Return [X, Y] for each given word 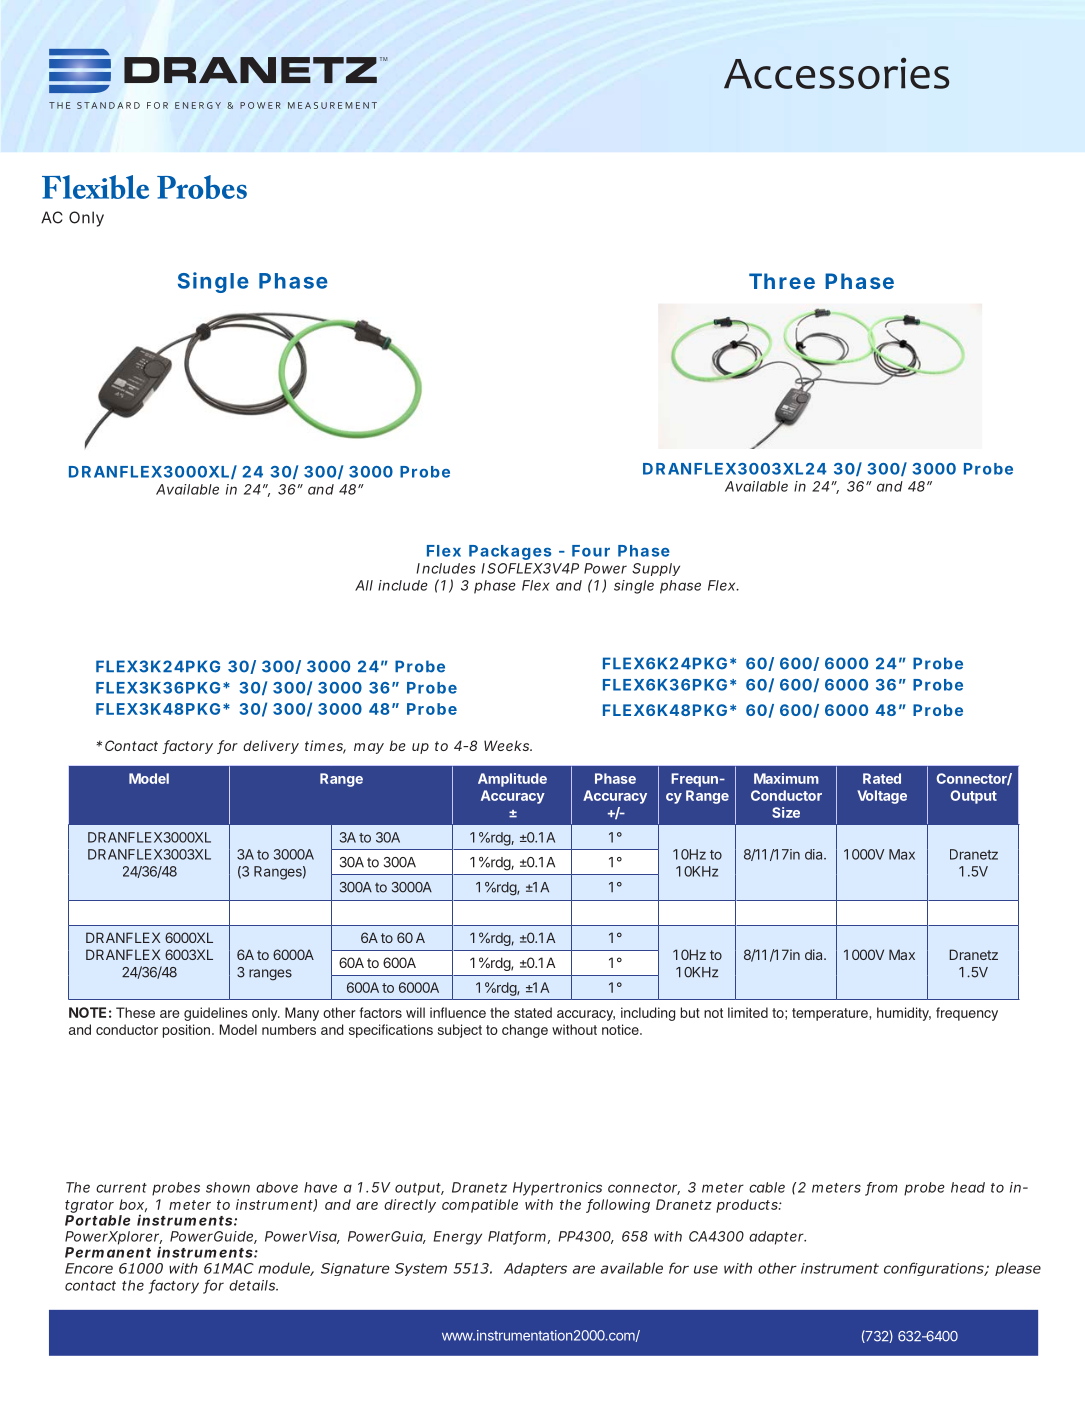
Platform [518, 1237]
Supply [656, 569]
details [253, 1285]
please [1018, 1269]
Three [782, 281]
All [364, 585]
